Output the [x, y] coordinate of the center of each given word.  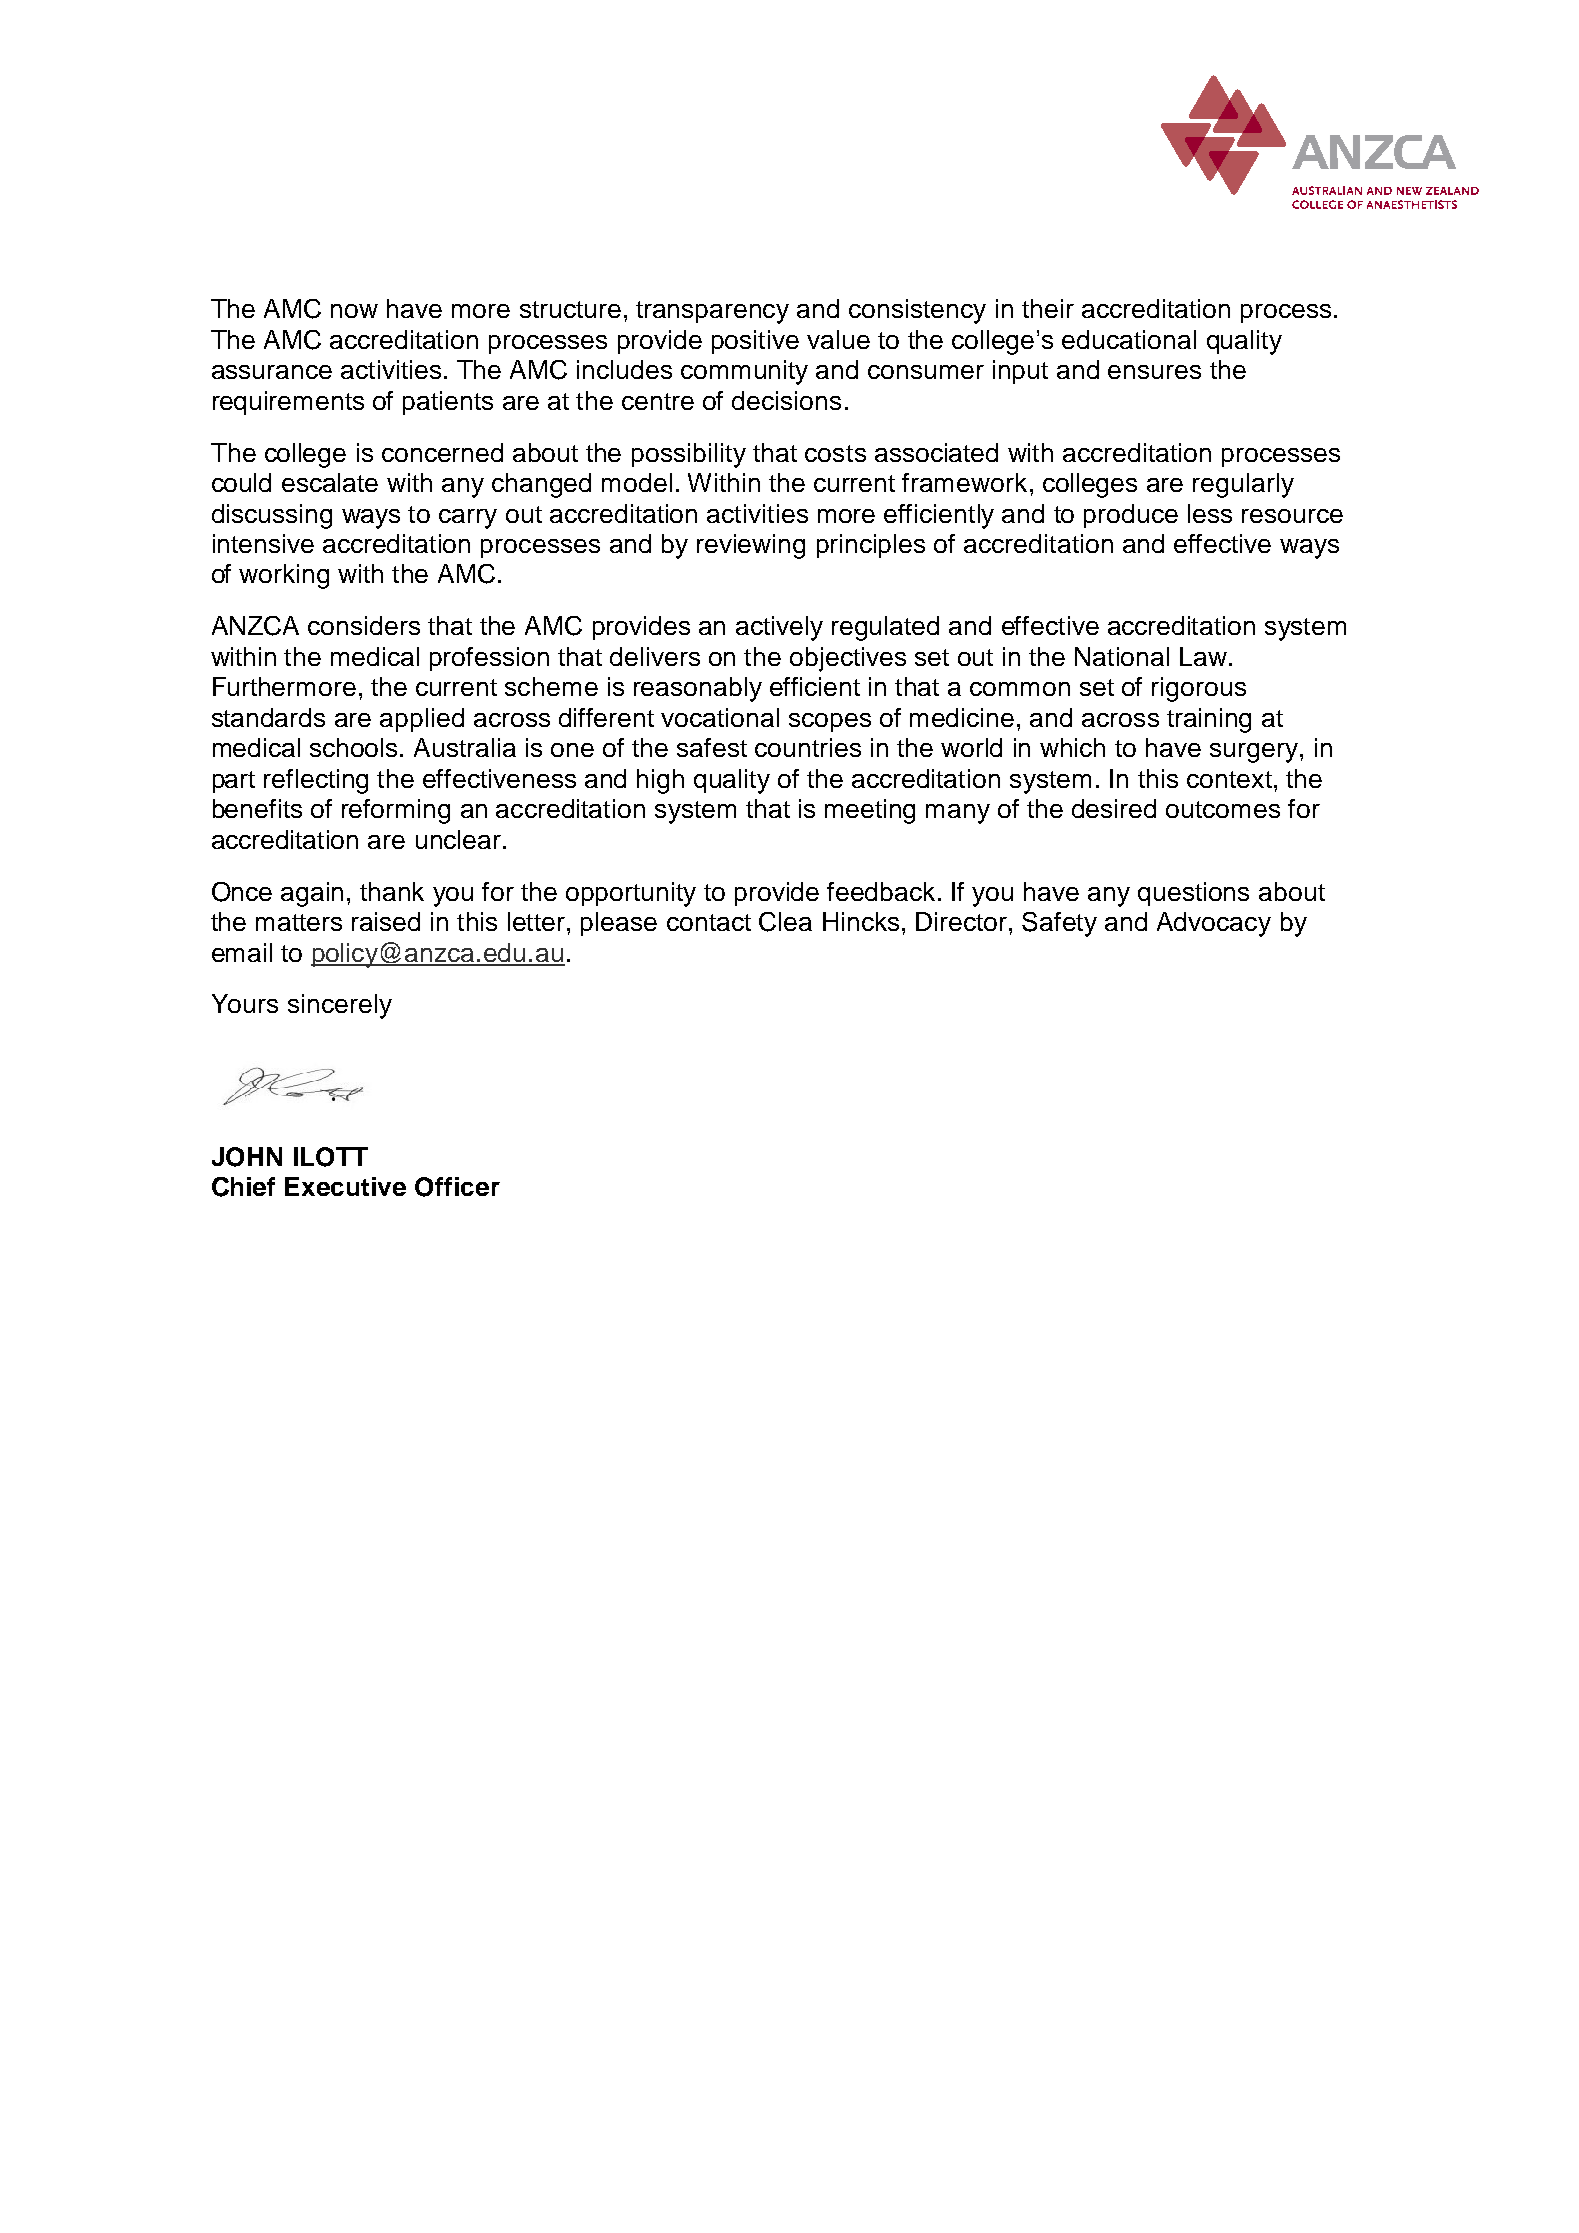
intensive [263, 543]
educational [1129, 339]
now [354, 311]
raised [386, 921]
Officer [457, 1187]
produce [1131, 516]
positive [755, 342]
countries [808, 747]
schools [353, 747]
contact [709, 922]
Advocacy [1214, 924]
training [1209, 720]
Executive [345, 1186]
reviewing [751, 546]
